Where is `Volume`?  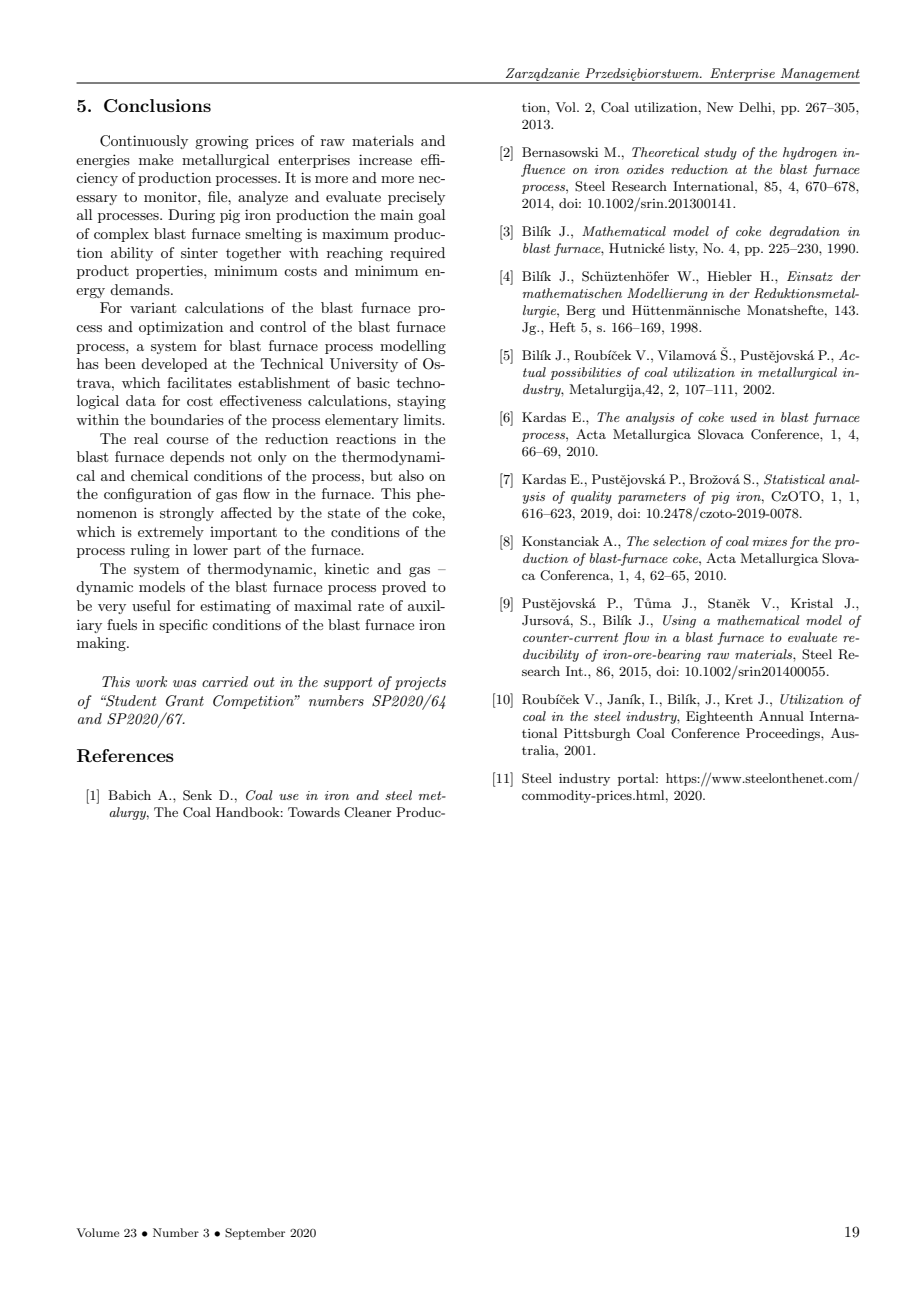
Volume is located at coordinates (98, 1232).
